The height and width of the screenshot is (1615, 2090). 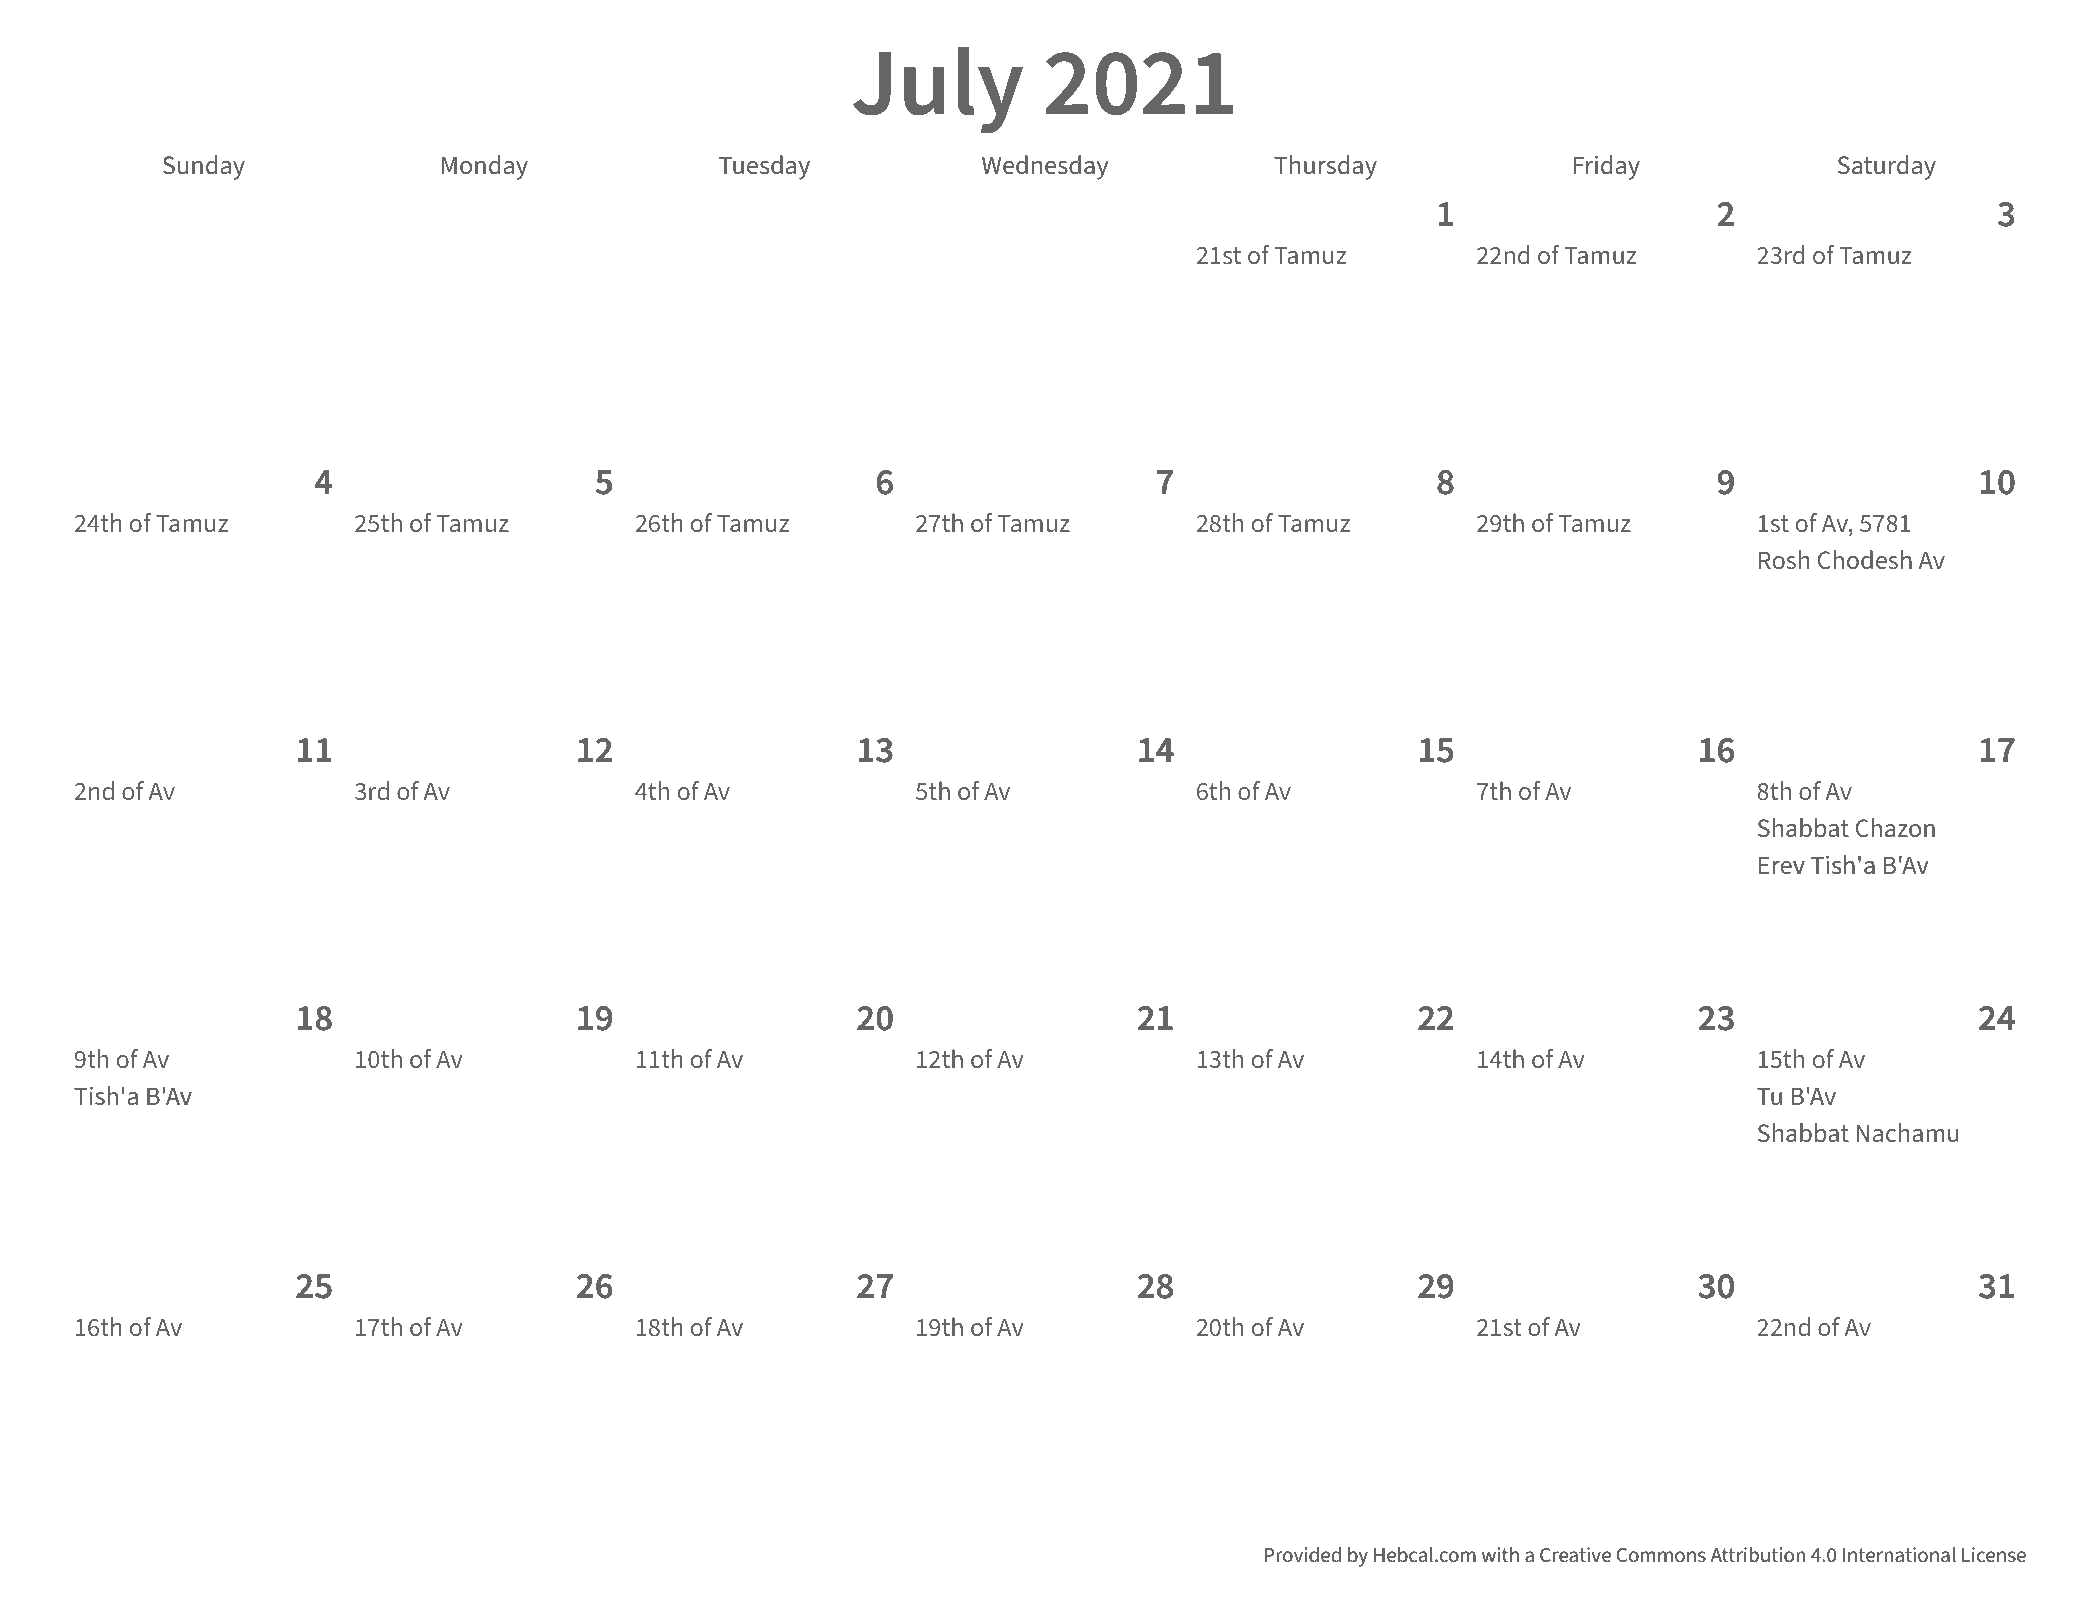 I want to click on Thursday, so click(x=1325, y=167).
